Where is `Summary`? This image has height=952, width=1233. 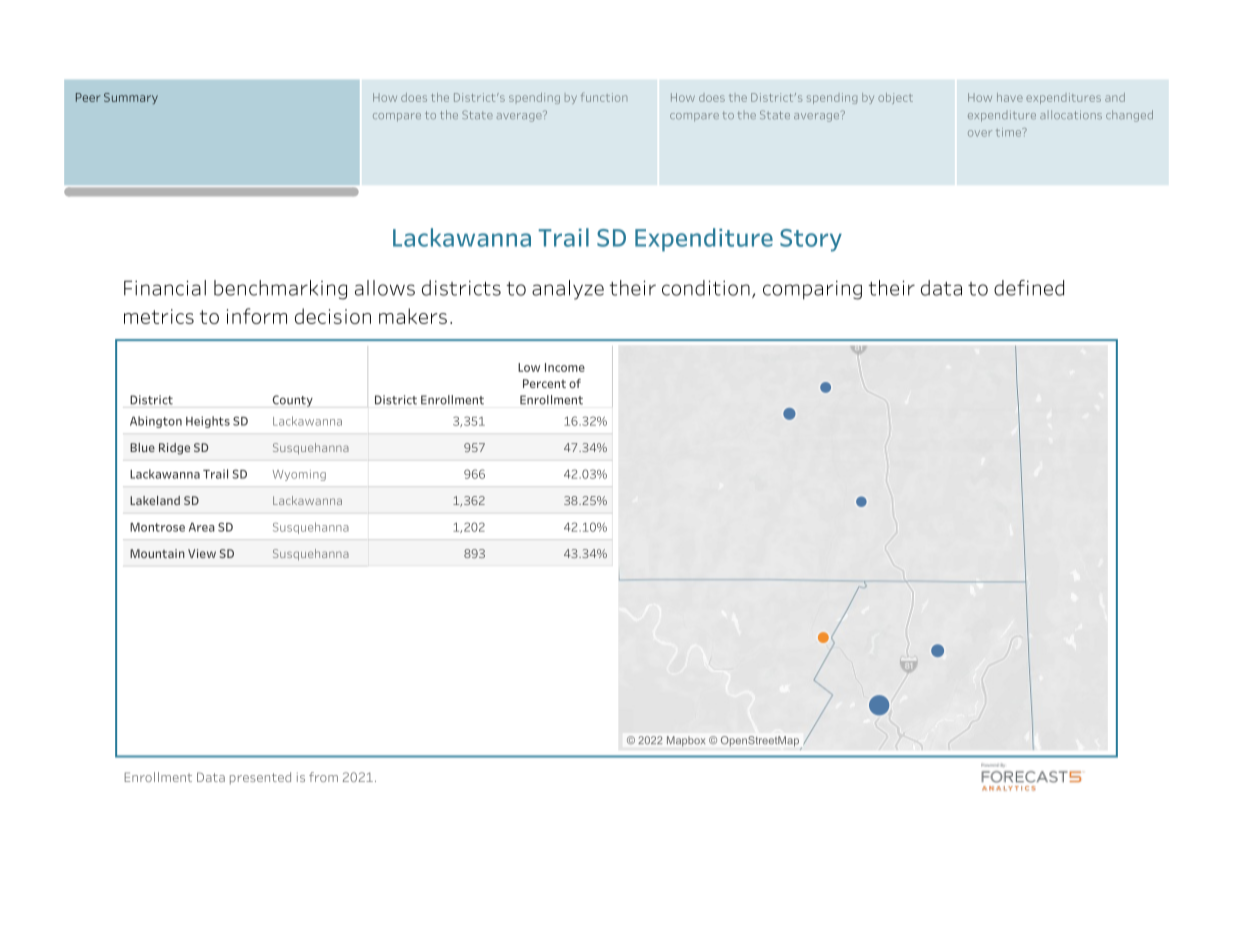
Summary is located at coordinates (131, 98).
